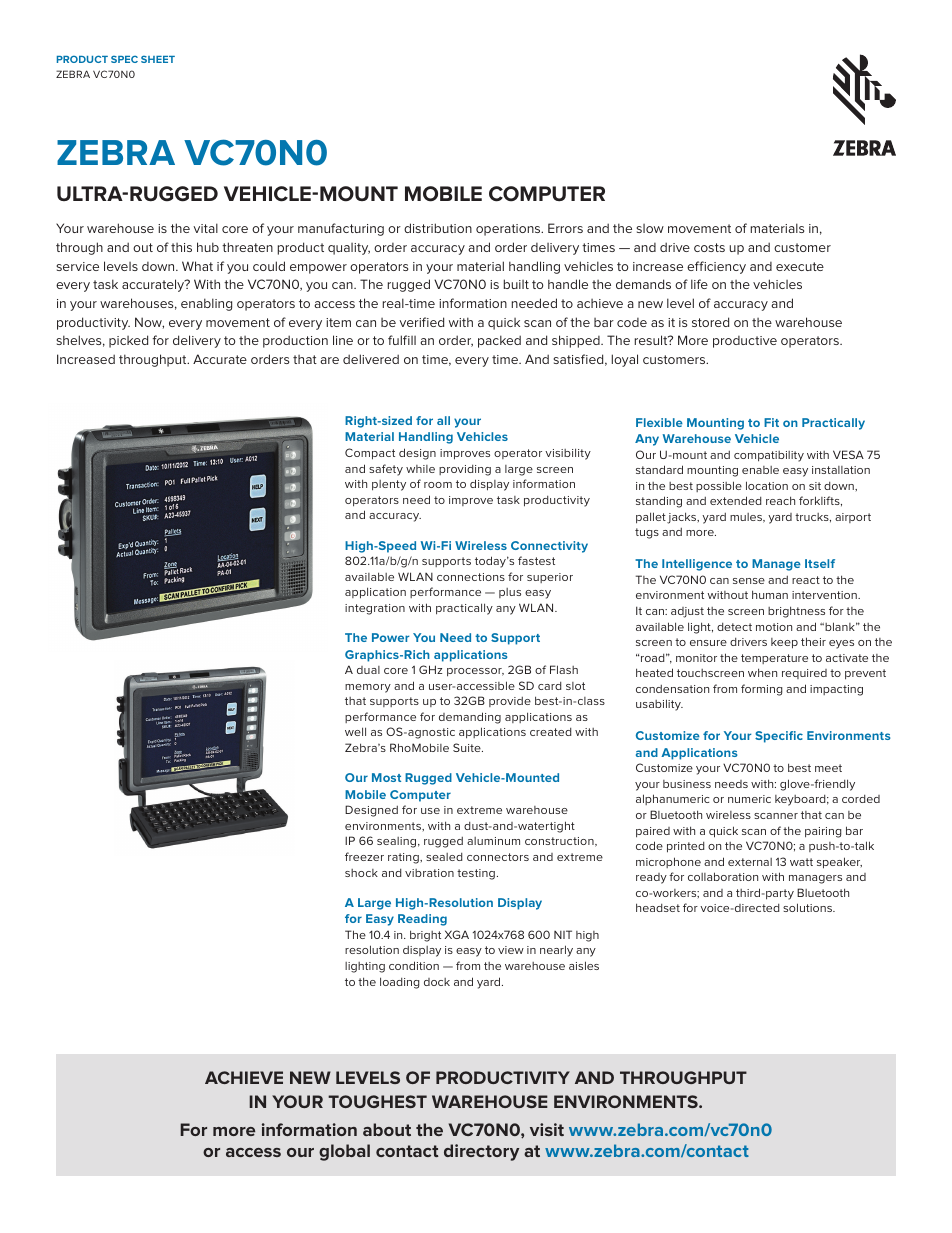 The width and height of the screenshot is (952, 1233). Describe the element at coordinates (750, 862) in the screenshot. I see `external` at that location.
